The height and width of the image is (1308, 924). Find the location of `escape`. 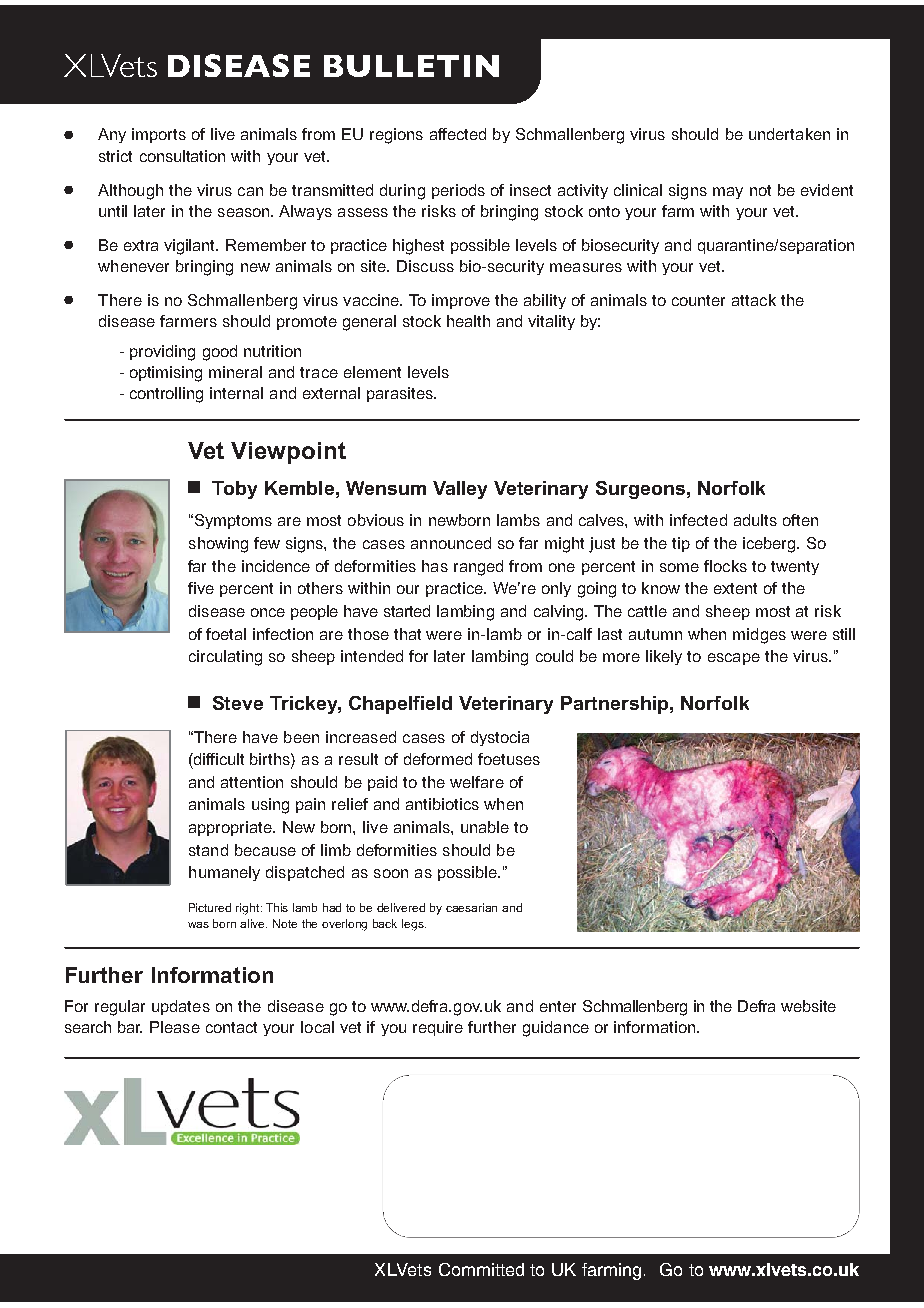

escape is located at coordinates (734, 659).
